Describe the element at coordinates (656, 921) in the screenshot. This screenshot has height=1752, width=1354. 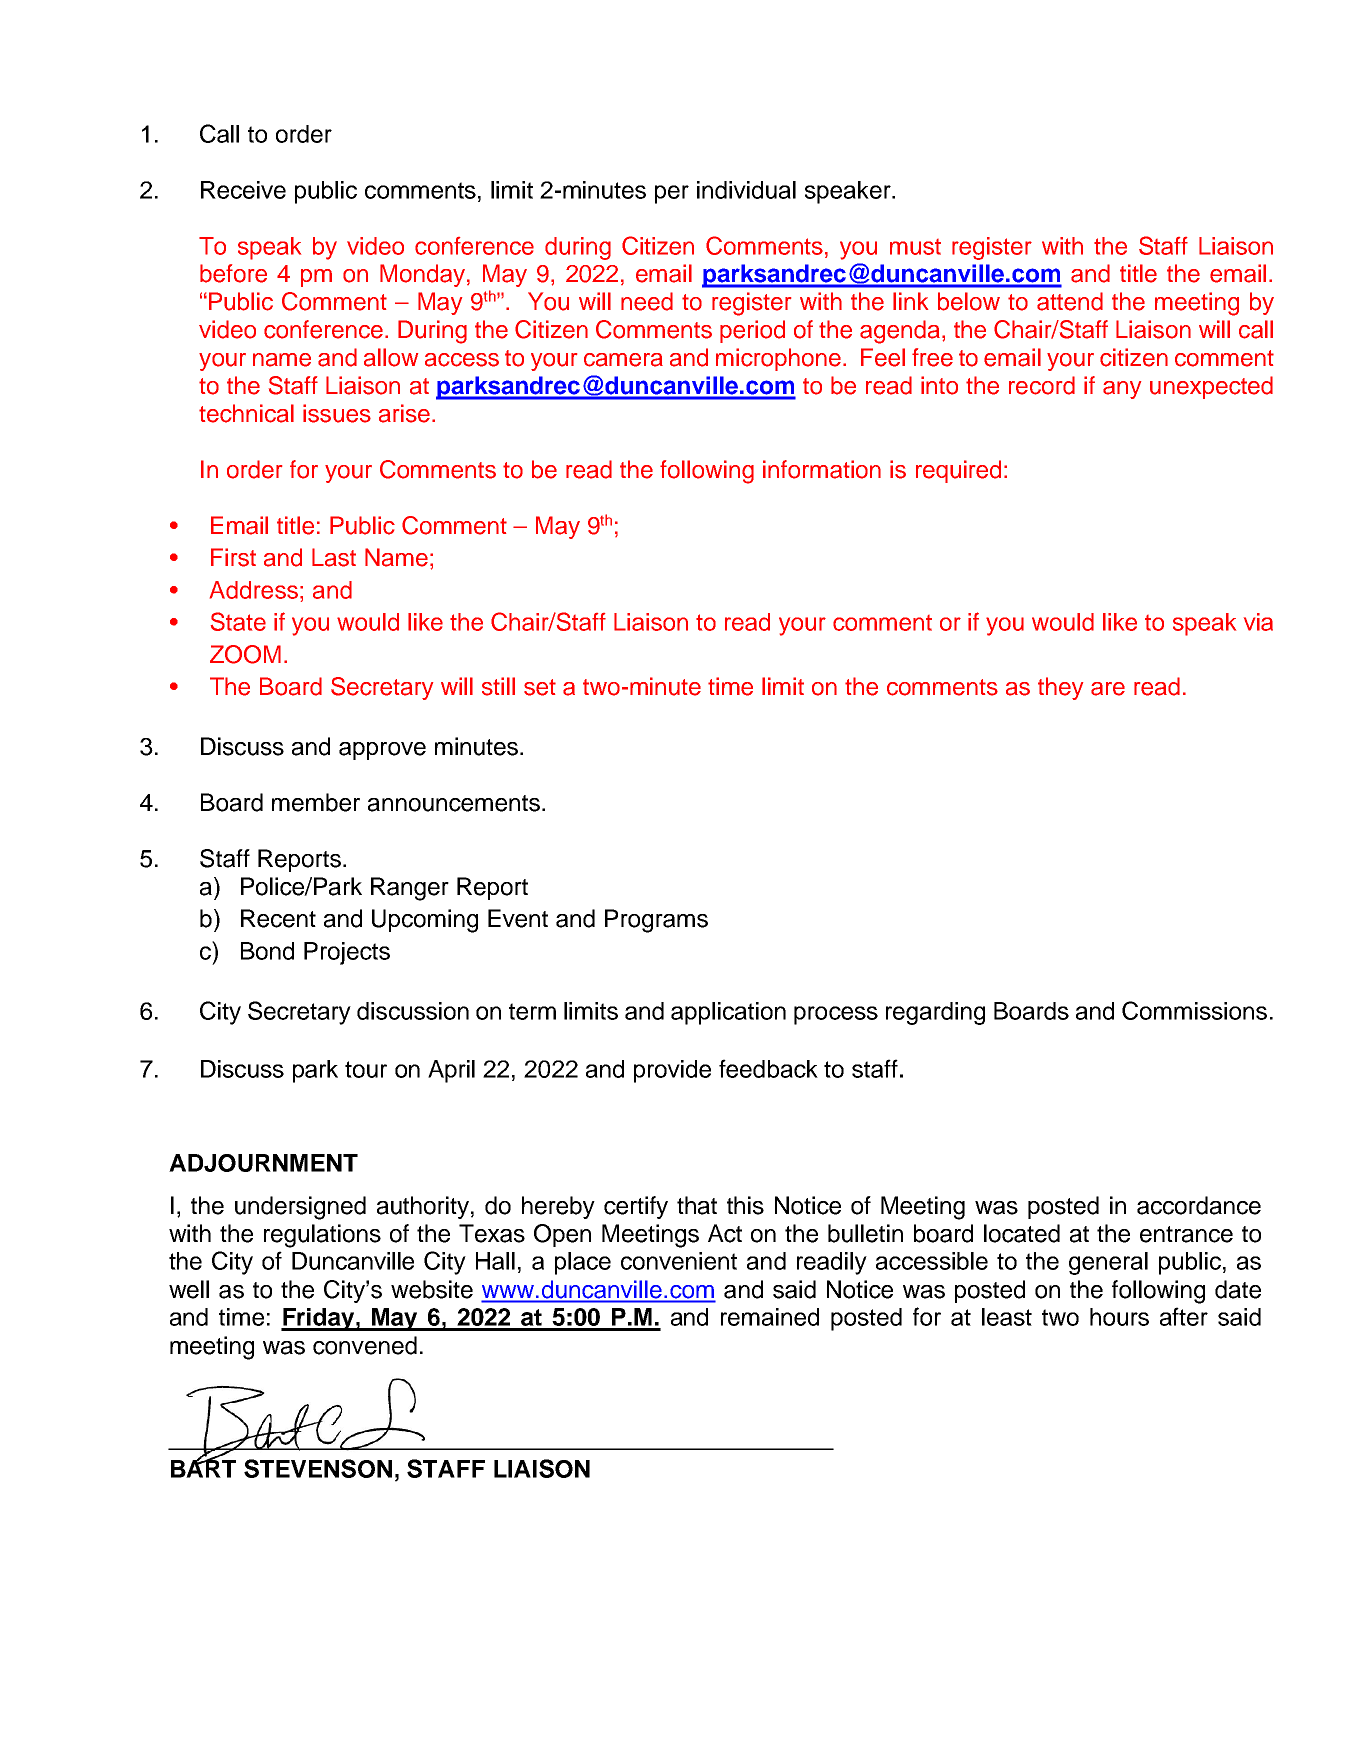
I see `Programs` at that location.
